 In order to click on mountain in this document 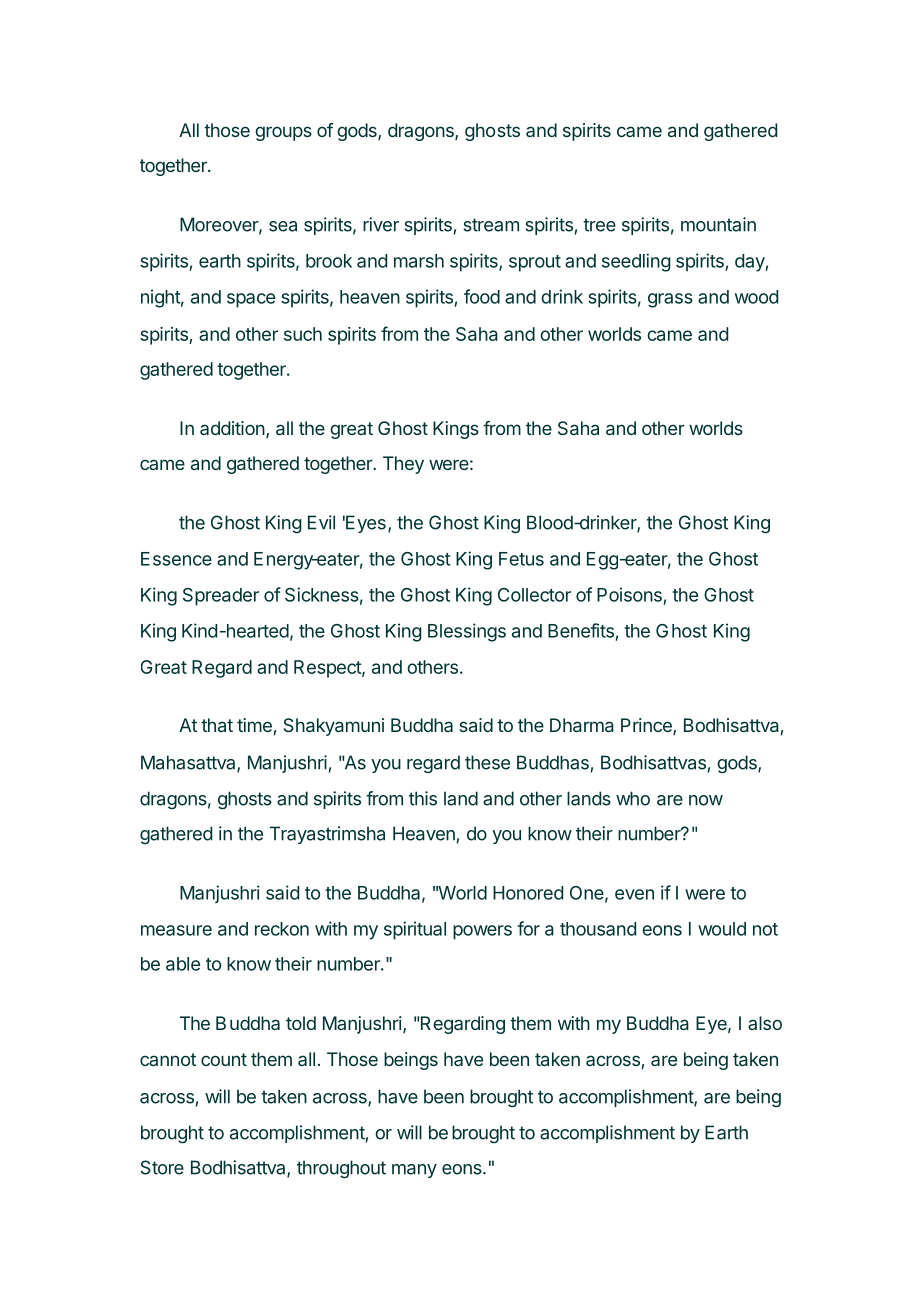, I will do `click(718, 224)`.
